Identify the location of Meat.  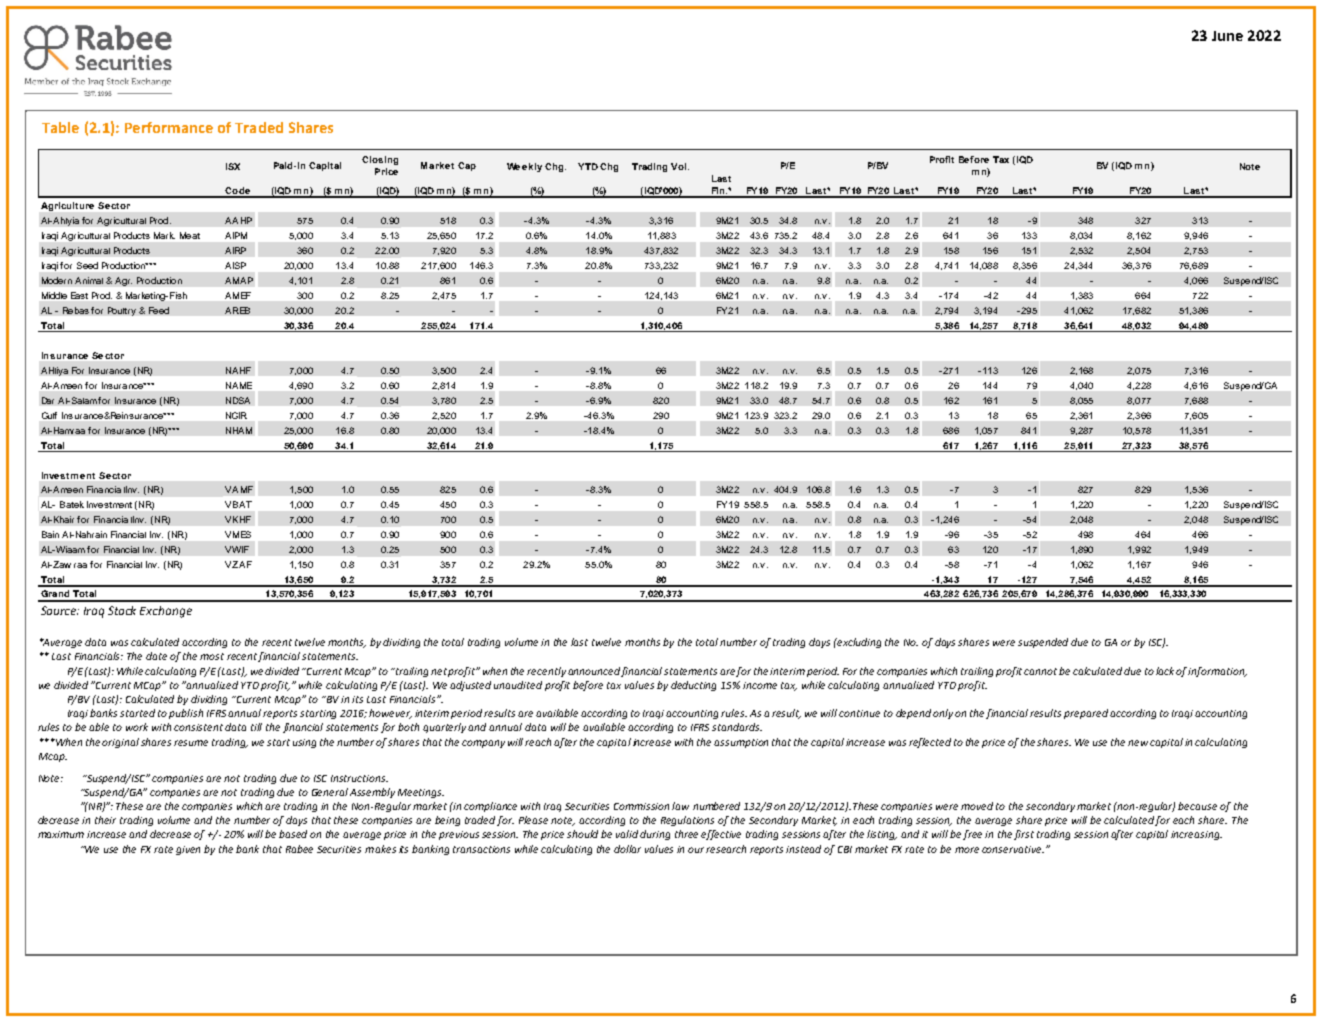
(190, 235).
